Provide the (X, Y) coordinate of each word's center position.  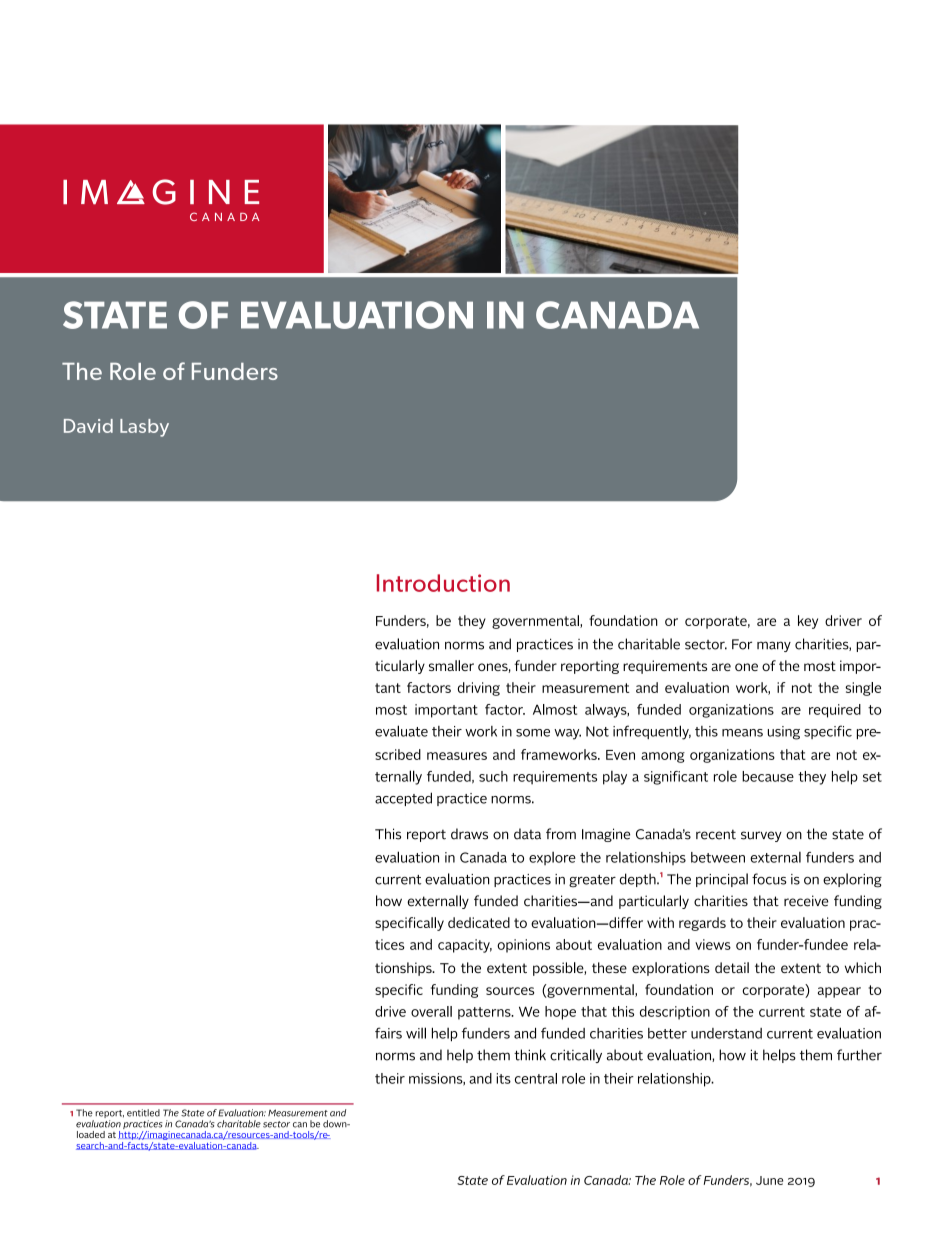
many (774, 646)
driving (479, 689)
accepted (403, 799)
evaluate (401, 731)
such (493, 776)
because (768, 776)
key (808, 622)
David (88, 426)
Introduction (443, 583)
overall (431, 1011)
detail (732, 967)
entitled (143, 1113)
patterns (485, 1013)
